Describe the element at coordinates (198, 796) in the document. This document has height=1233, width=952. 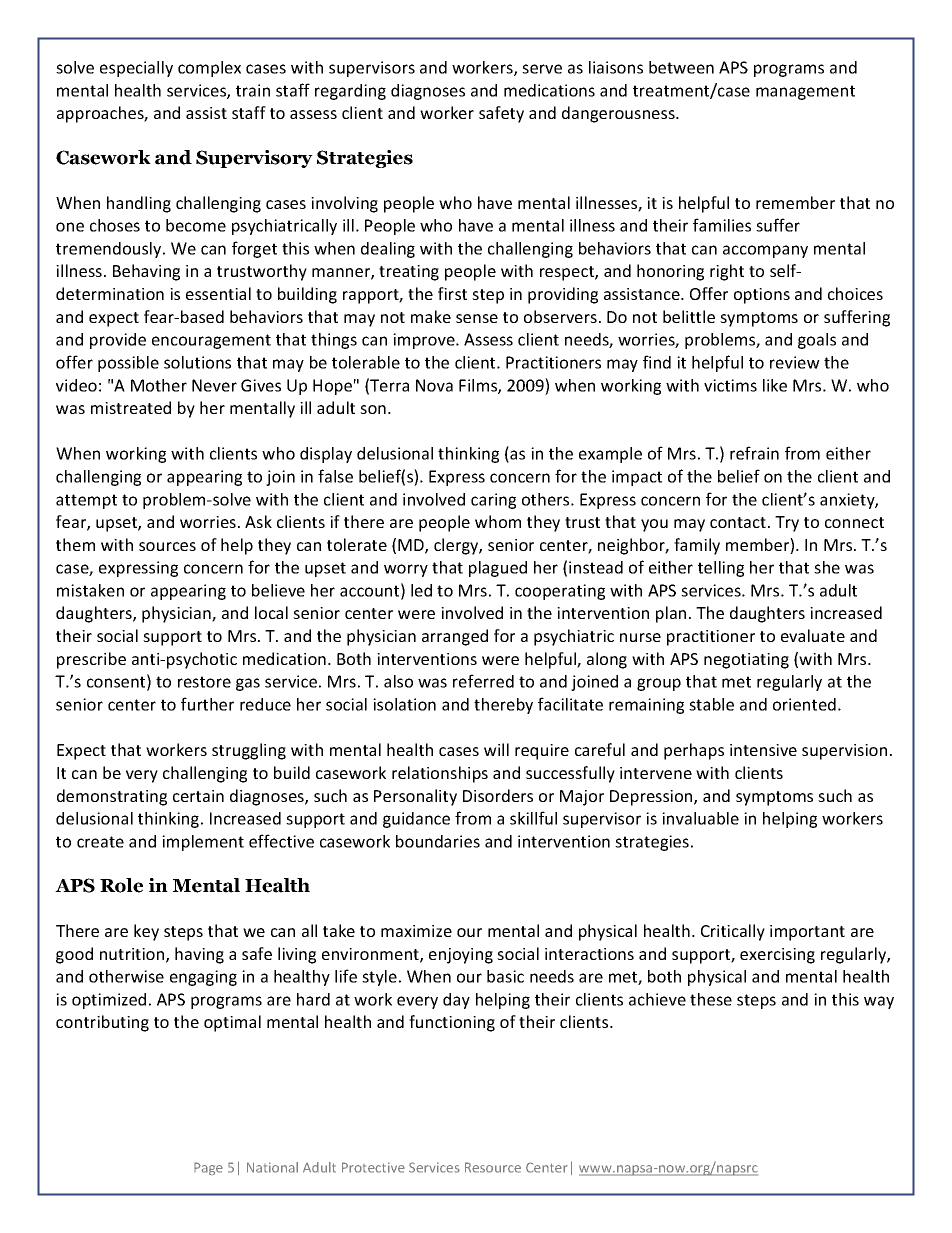
I see `certain` at that location.
